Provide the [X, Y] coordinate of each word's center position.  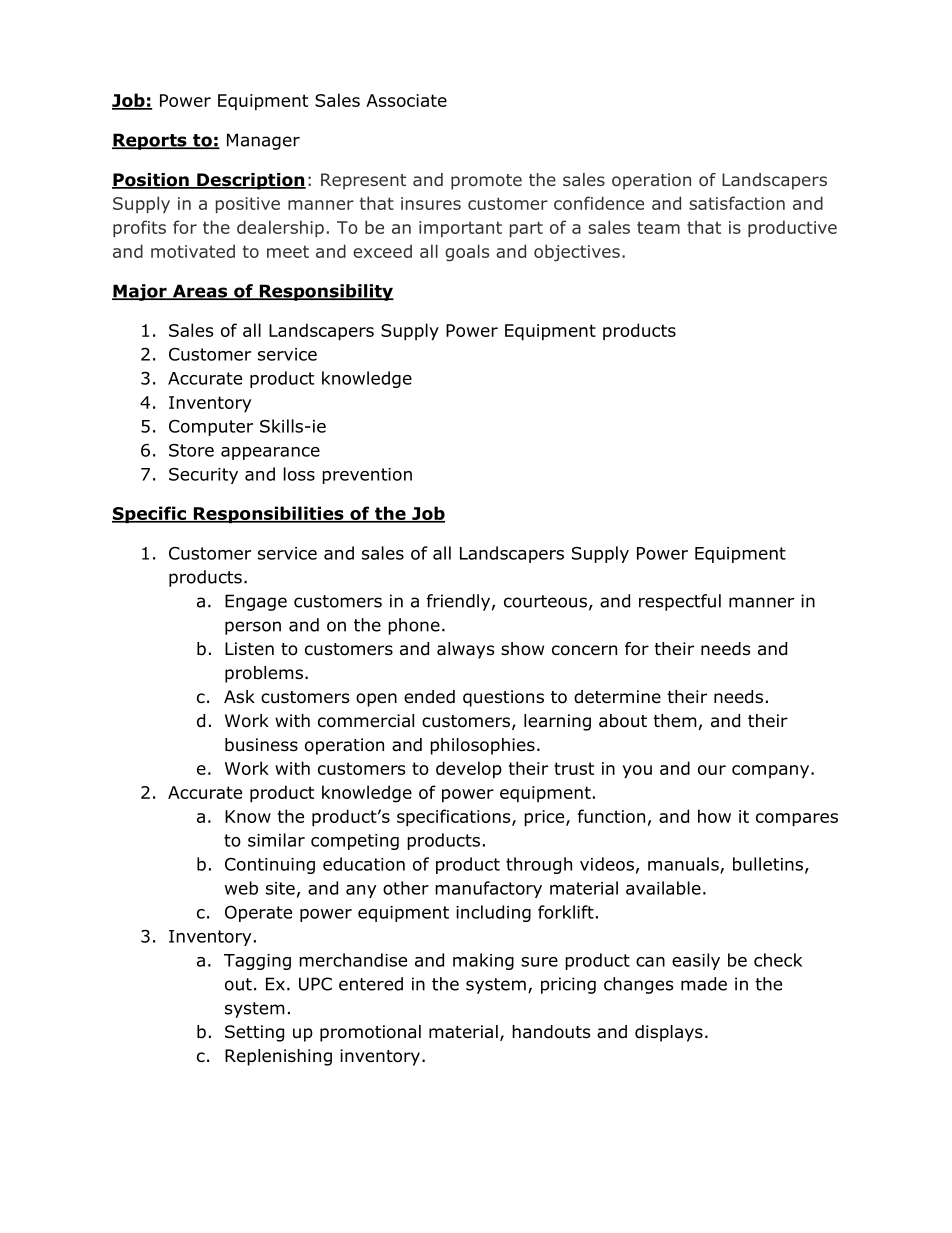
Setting [254, 1033]
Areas [199, 292]
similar [276, 840]
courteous [545, 601]
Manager [263, 141]
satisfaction [737, 203]
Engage [256, 602]
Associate [406, 100]
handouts [551, 1032]
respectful [680, 602]
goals [467, 253]
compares [797, 820]
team [658, 227]
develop [469, 770]
